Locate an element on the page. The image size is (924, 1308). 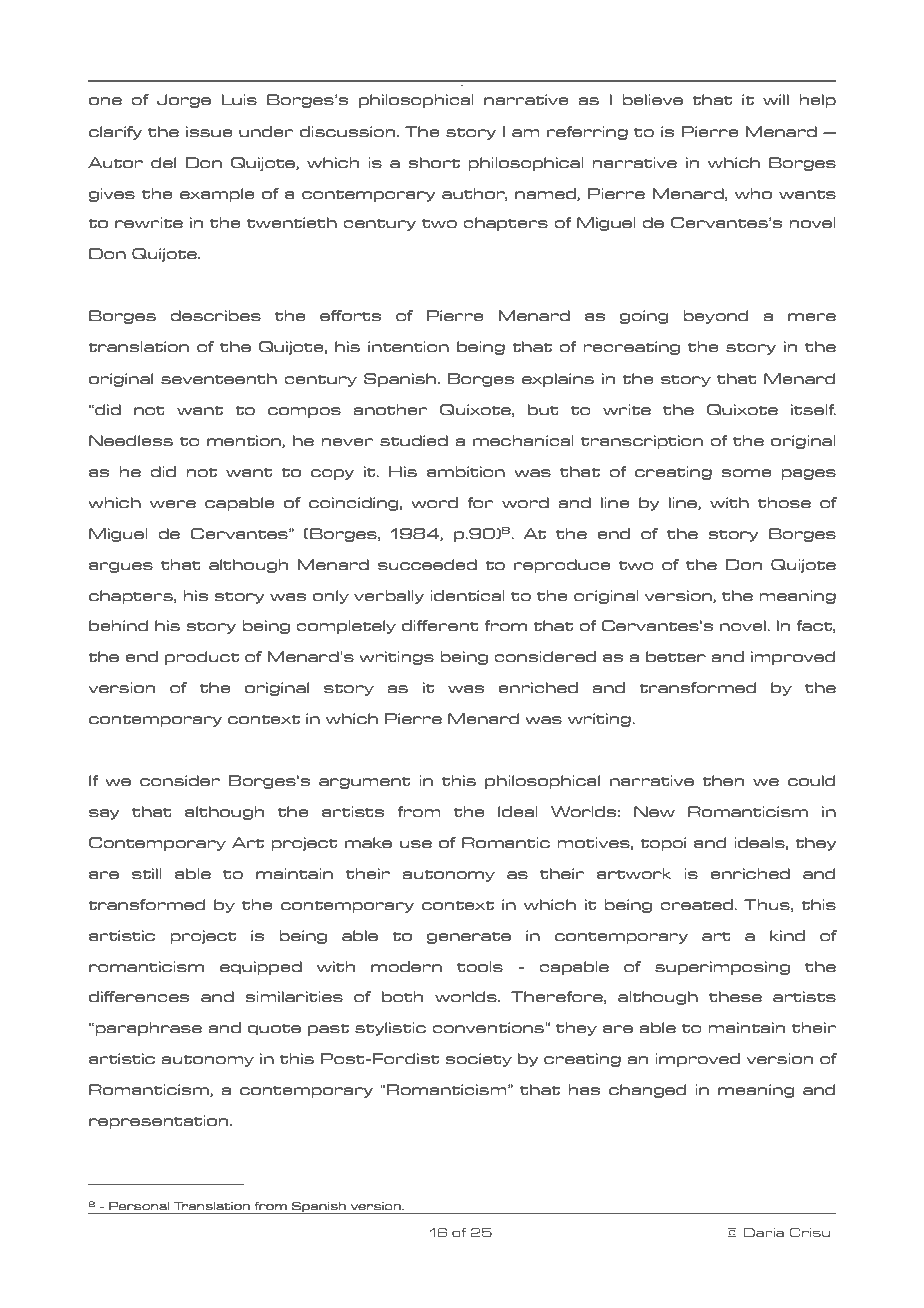
Personal is located at coordinates (139, 1206).
